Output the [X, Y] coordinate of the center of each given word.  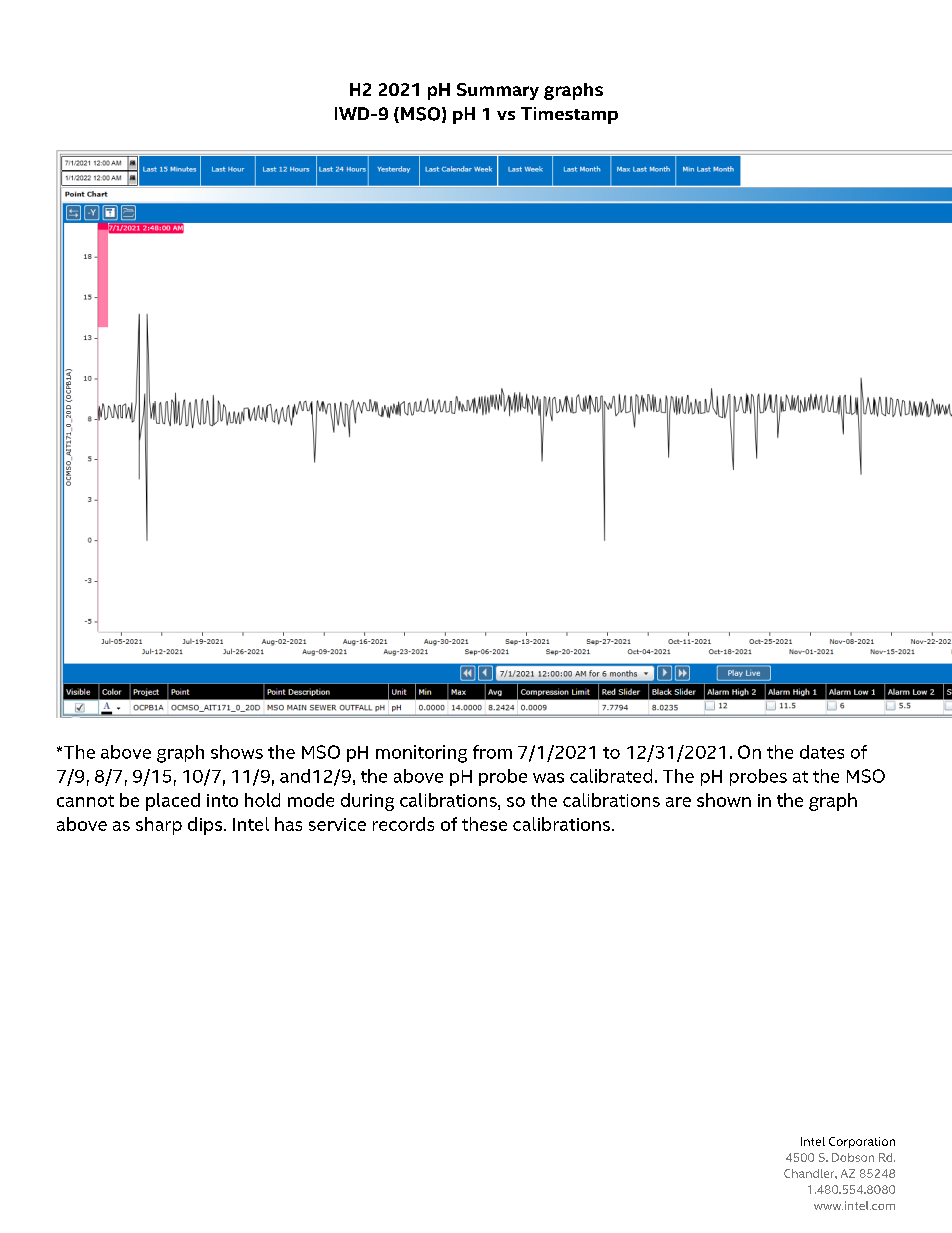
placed [173, 802]
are [678, 802]
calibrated [611, 776]
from [492, 752]
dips [206, 826]
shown [724, 800]
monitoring [421, 754]
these [484, 824]
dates [822, 752]
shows [237, 752]
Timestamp [569, 115]
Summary [498, 91]
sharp [159, 826]
